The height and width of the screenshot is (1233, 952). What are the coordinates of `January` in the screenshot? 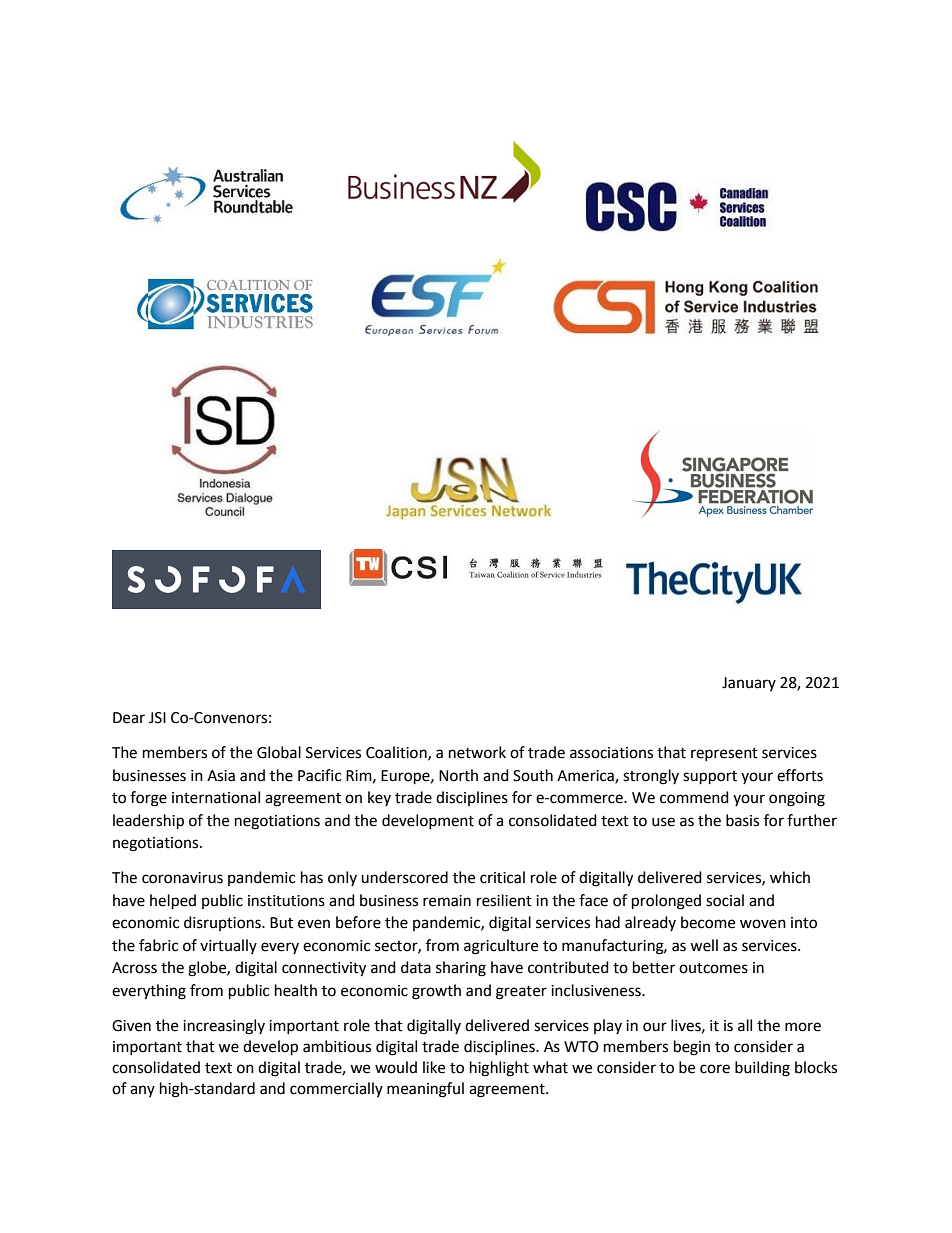 It's located at (749, 684).
